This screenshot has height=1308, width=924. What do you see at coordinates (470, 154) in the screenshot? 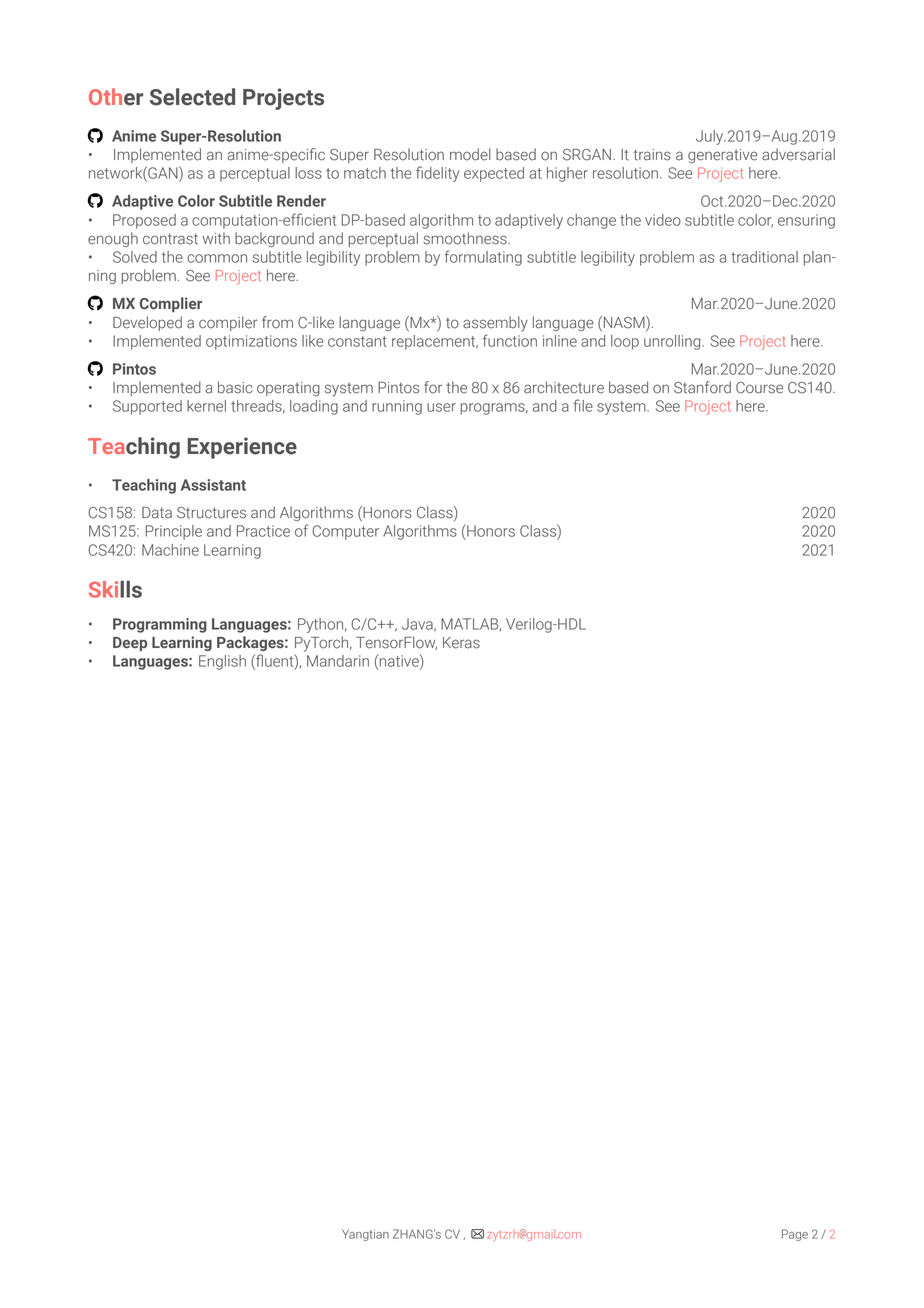
I see `model` at bounding box center [470, 154].
